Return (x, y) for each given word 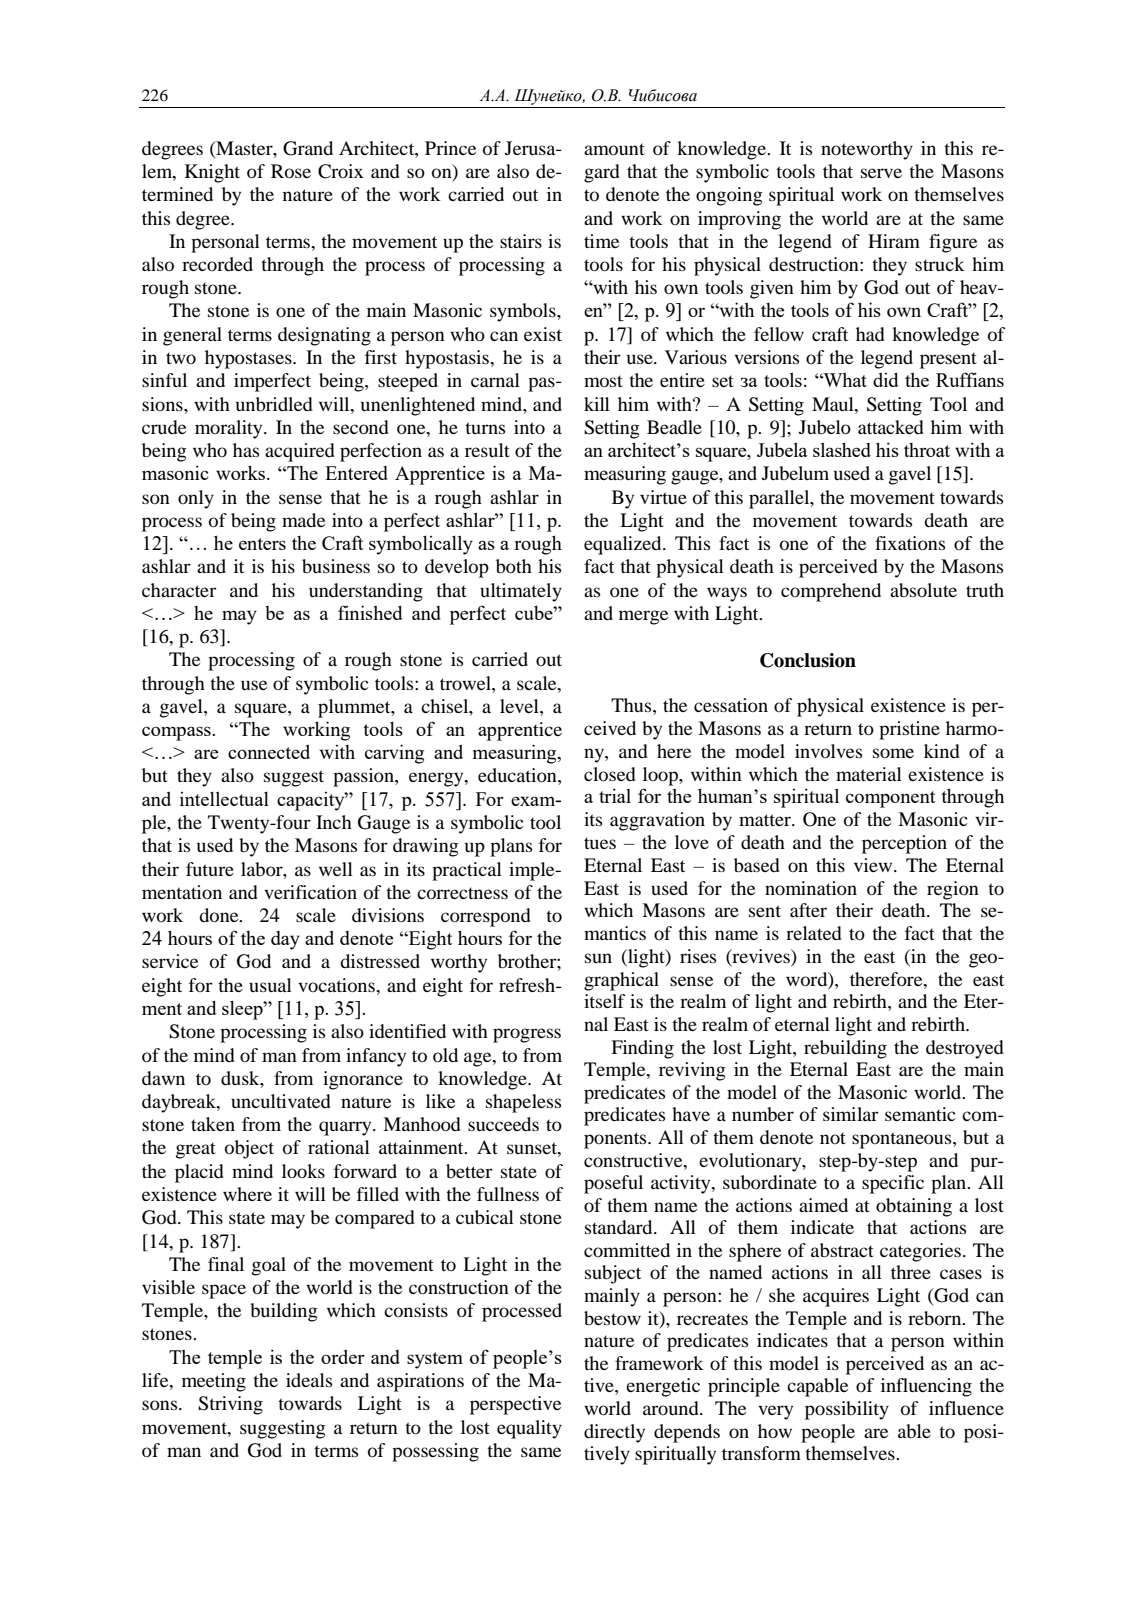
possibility (847, 1410)
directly (614, 1433)
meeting (214, 1382)
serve (881, 173)
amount (614, 149)
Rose (291, 171)
